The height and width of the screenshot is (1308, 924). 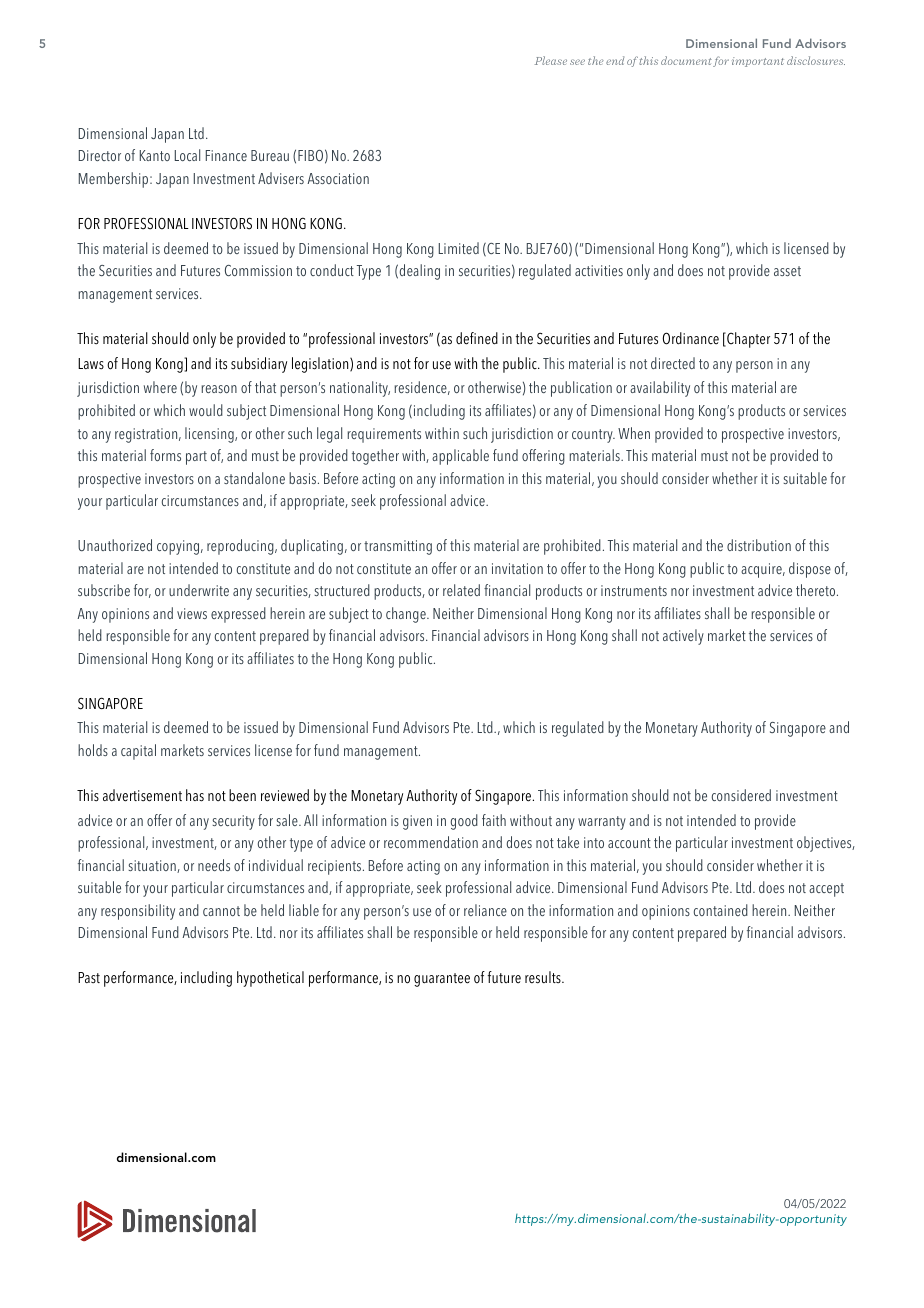 I want to click on Unauthorized, so click(x=115, y=545).
